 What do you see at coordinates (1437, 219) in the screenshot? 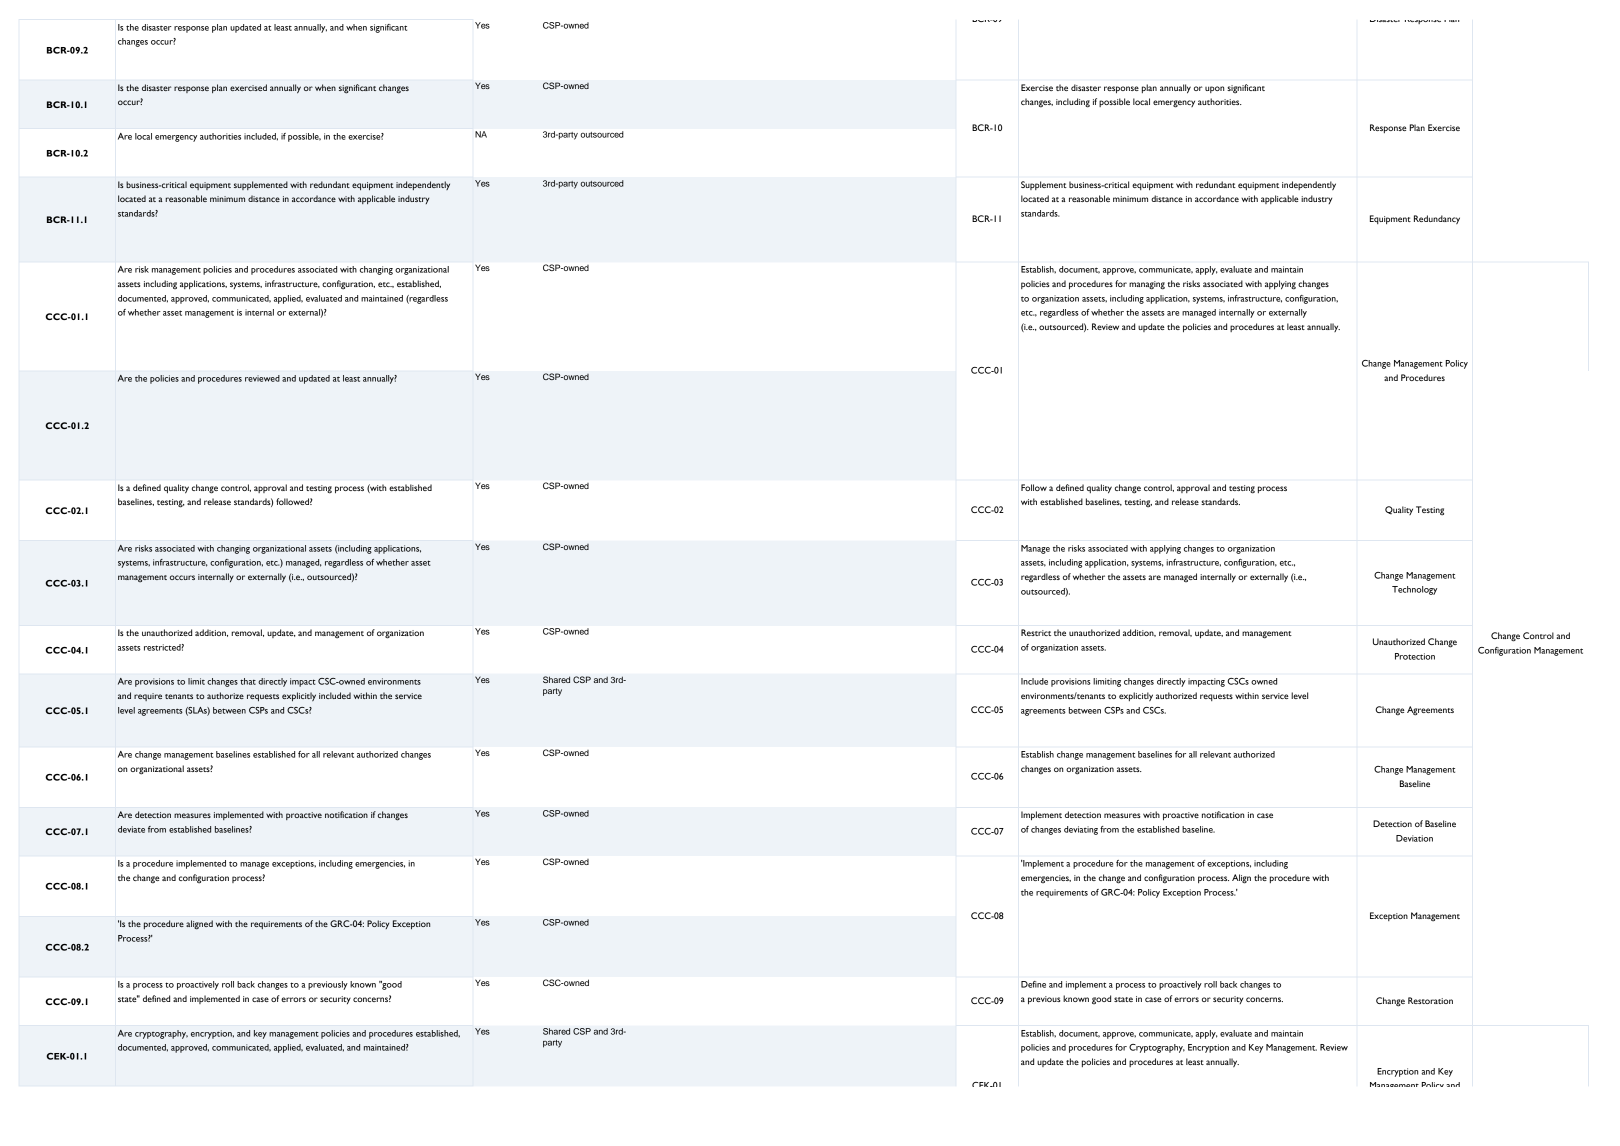
I see `Redundancy` at bounding box center [1437, 219].
